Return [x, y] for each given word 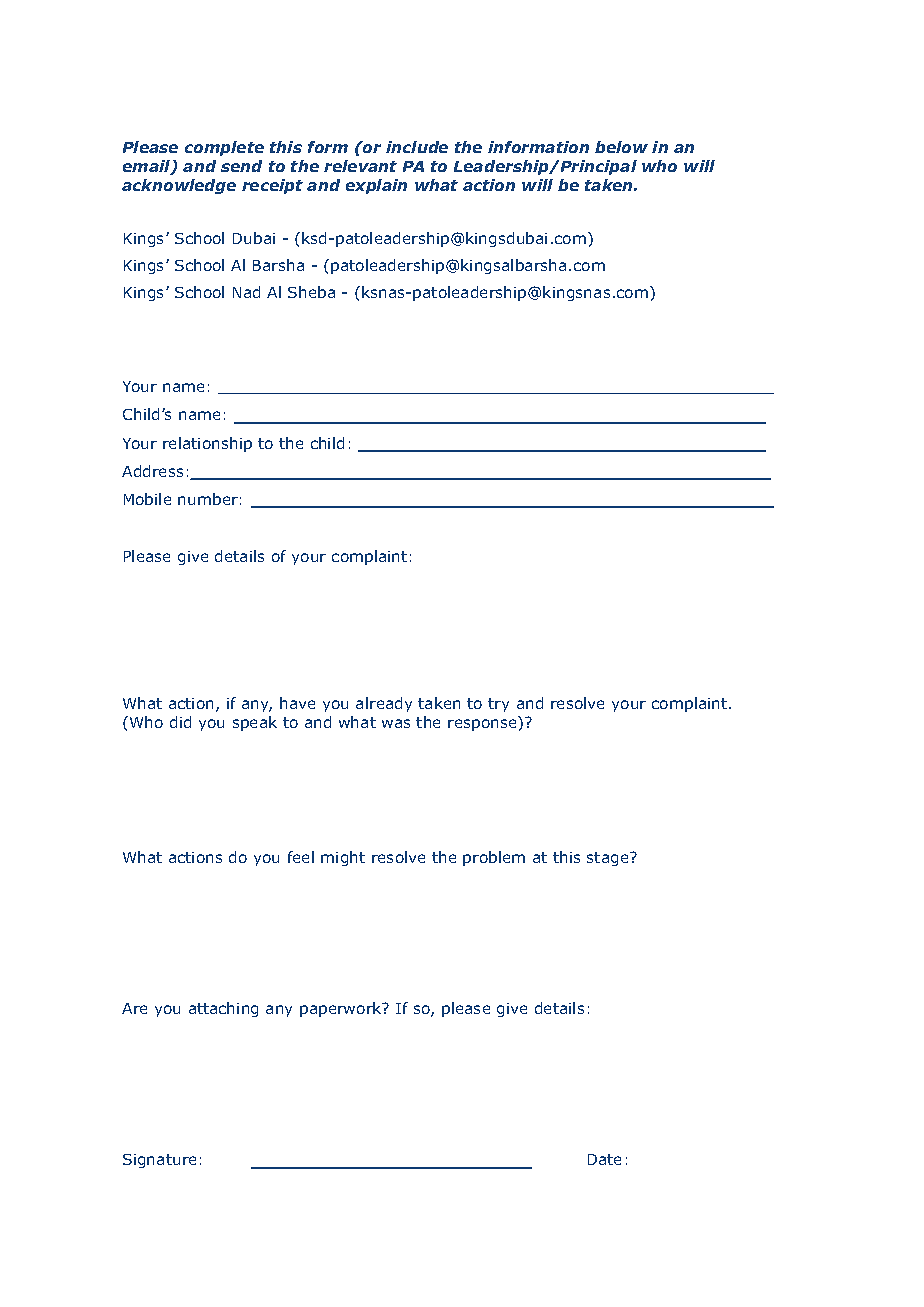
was [396, 723]
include [417, 147]
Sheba [311, 292]
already [384, 704]
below [621, 147]
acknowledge [179, 186]
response [482, 725]
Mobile [147, 499]
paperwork [342, 1009]
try [498, 705]
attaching [223, 1009]
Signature [159, 1161]
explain [376, 186]
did [180, 722]
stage [609, 859]
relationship [207, 444]
